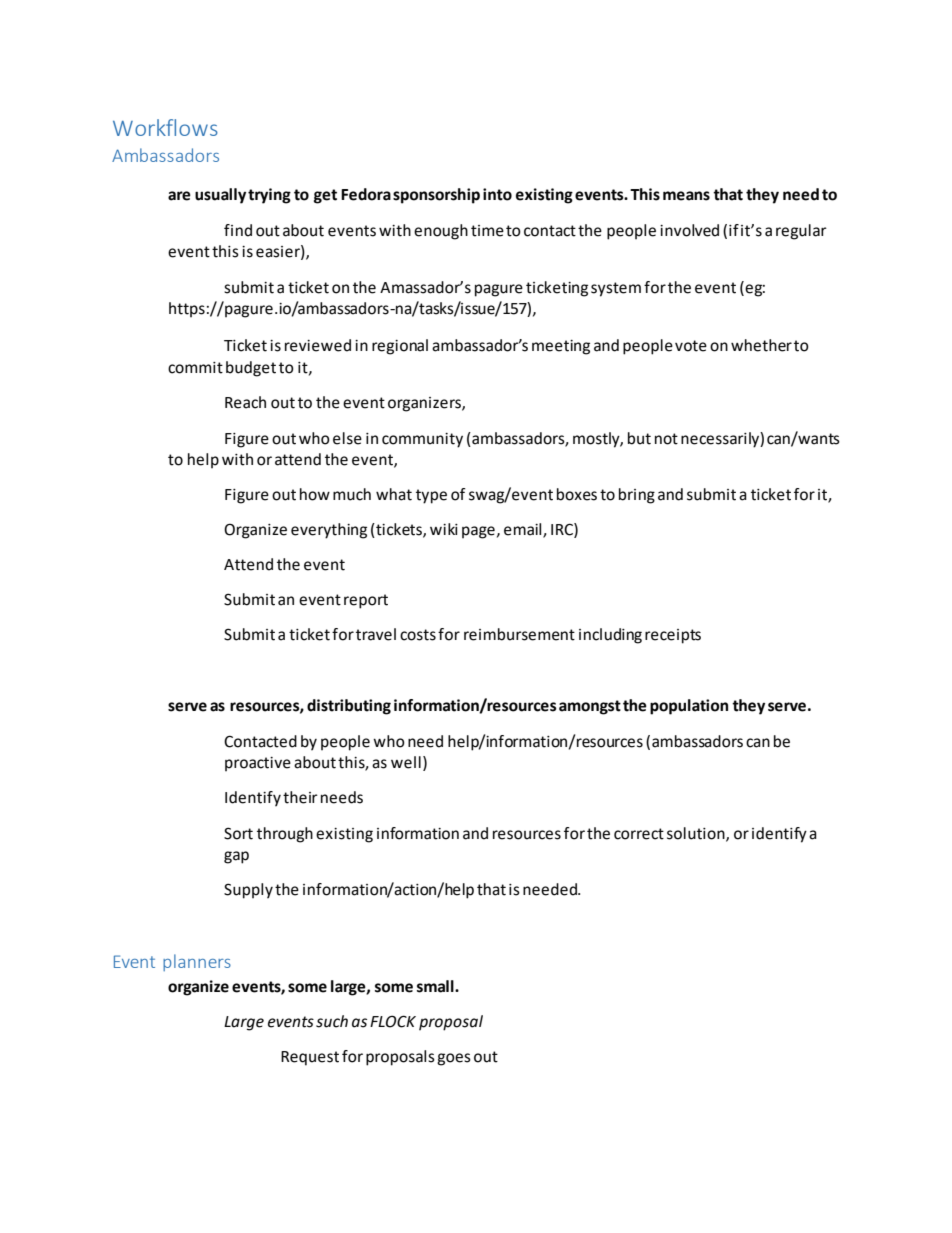  Describe the element at coordinates (497, 194) in the page. I see `into` at that location.
